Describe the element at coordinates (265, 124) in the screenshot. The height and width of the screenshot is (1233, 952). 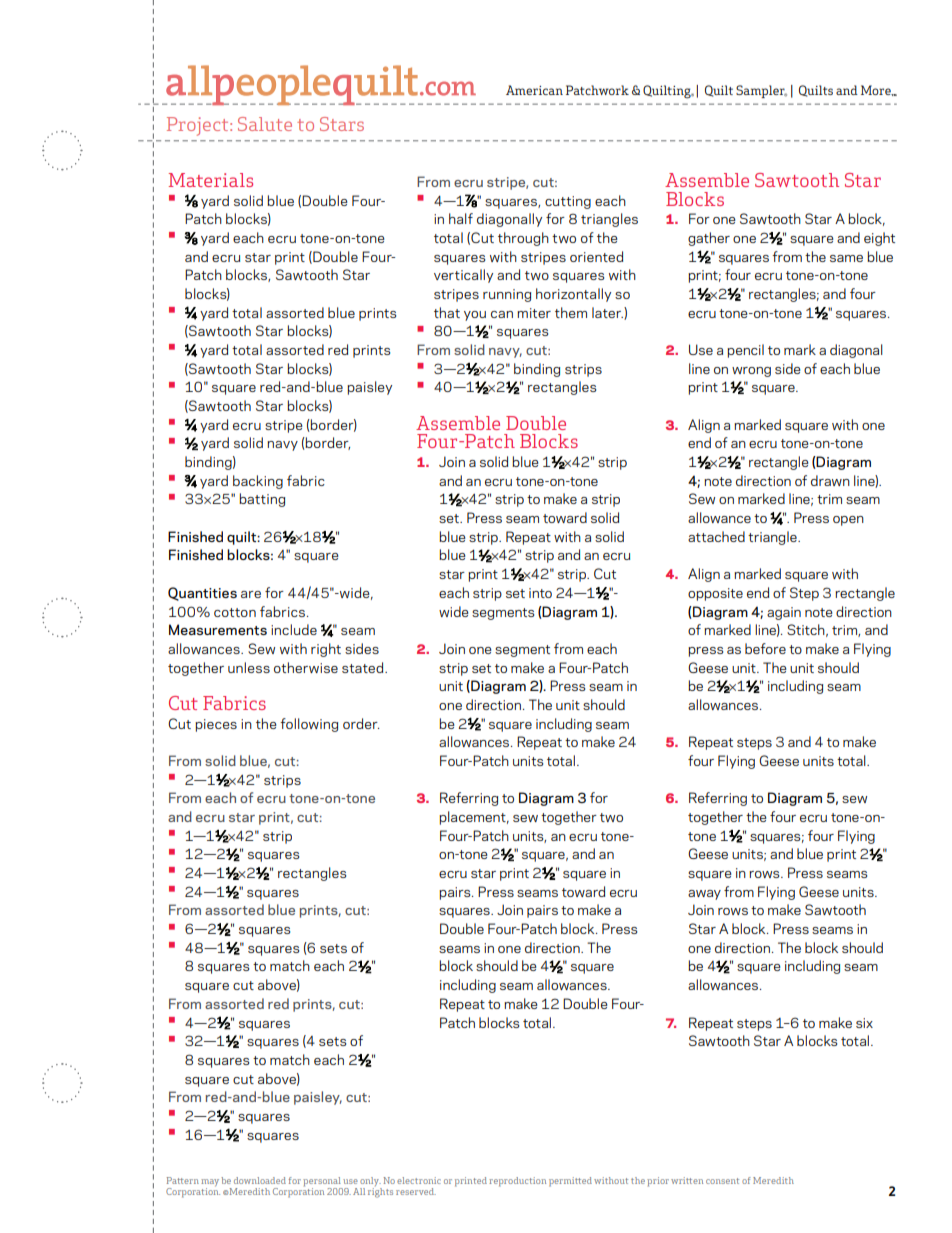
I see `Salute` at that location.
